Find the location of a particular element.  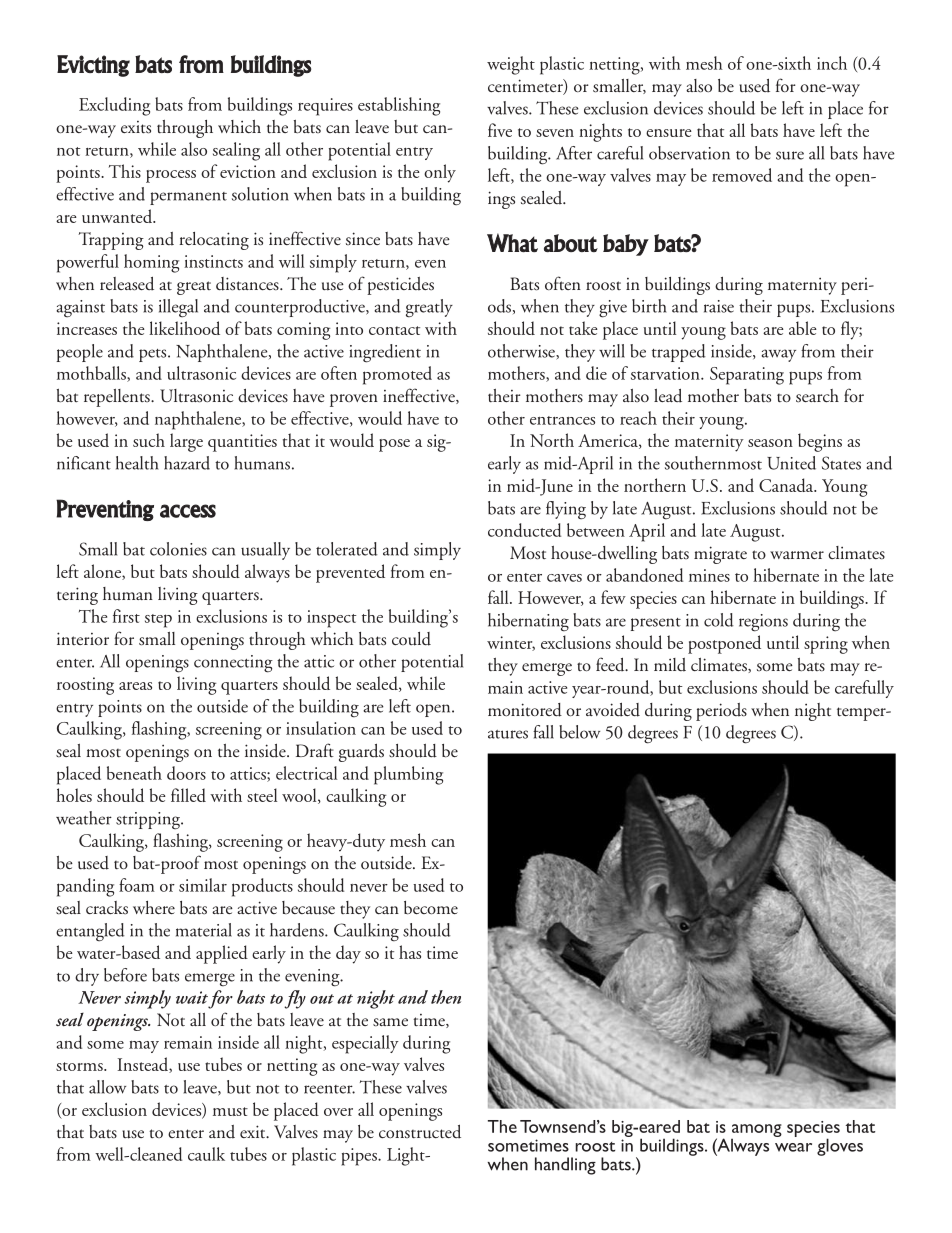

inch is located at coordinates (832, 63).
